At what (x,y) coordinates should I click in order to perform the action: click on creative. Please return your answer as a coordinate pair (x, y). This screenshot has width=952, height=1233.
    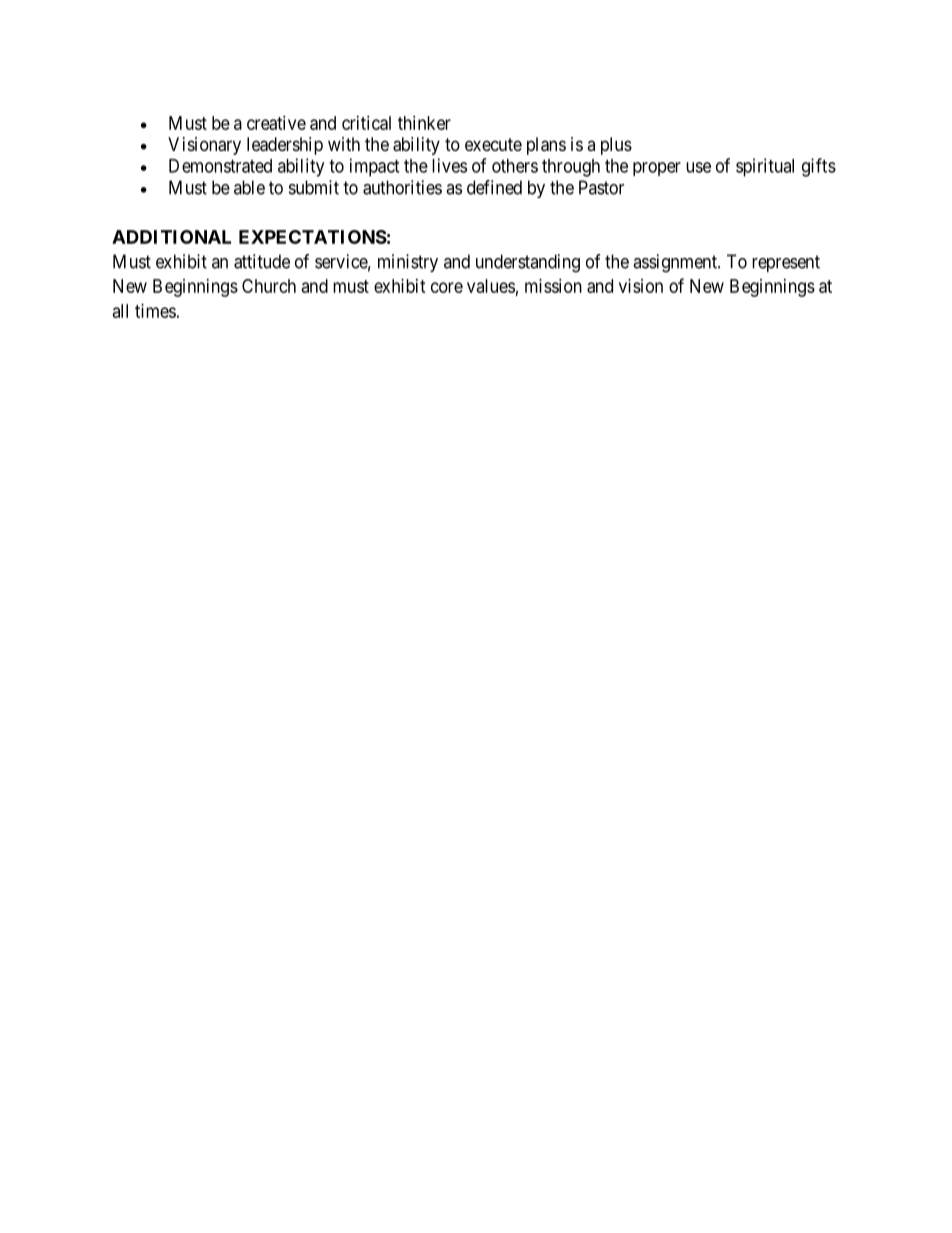
    Looking at the image, I should click on (276, 123).
